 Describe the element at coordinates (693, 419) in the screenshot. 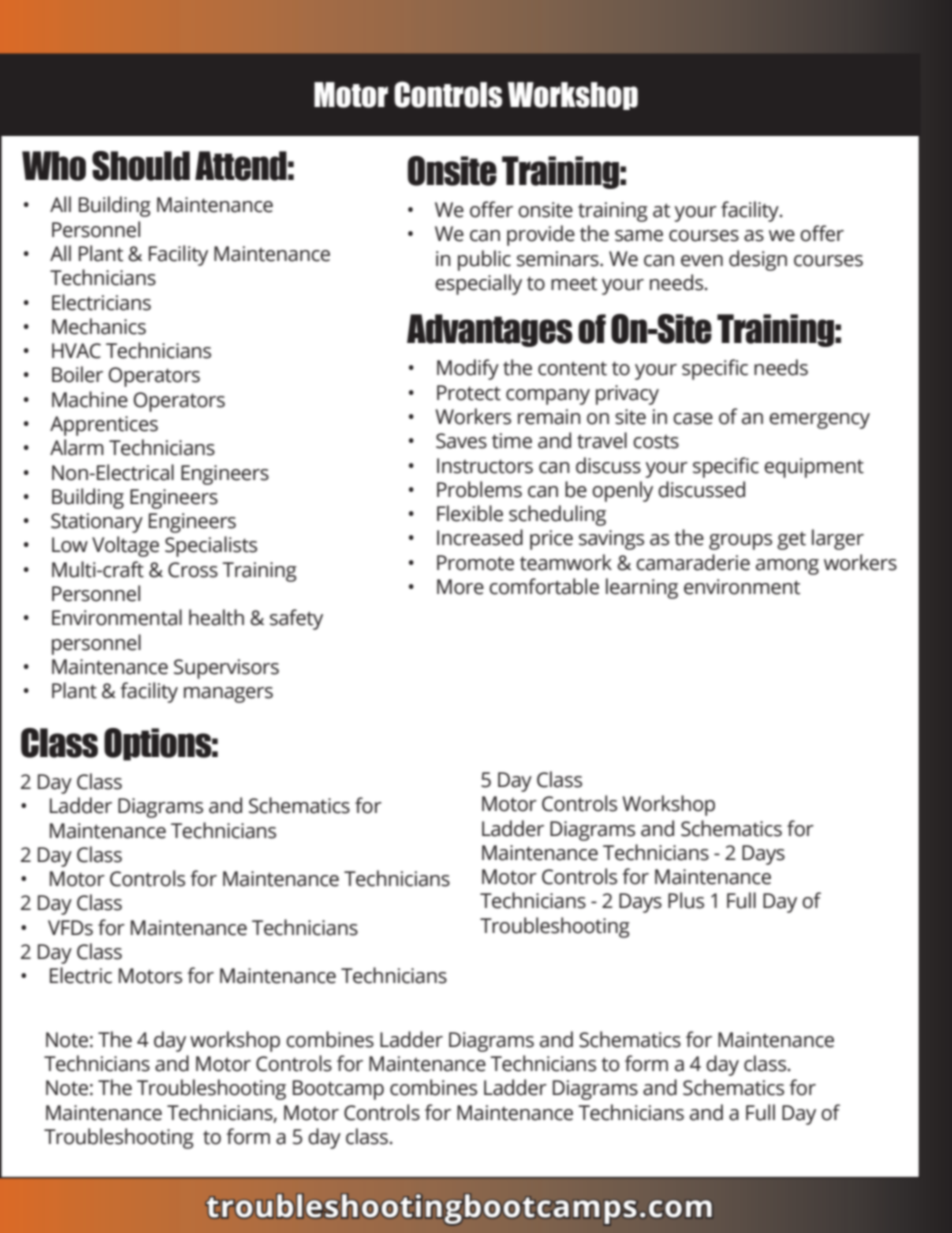

I see `case` at that location.
